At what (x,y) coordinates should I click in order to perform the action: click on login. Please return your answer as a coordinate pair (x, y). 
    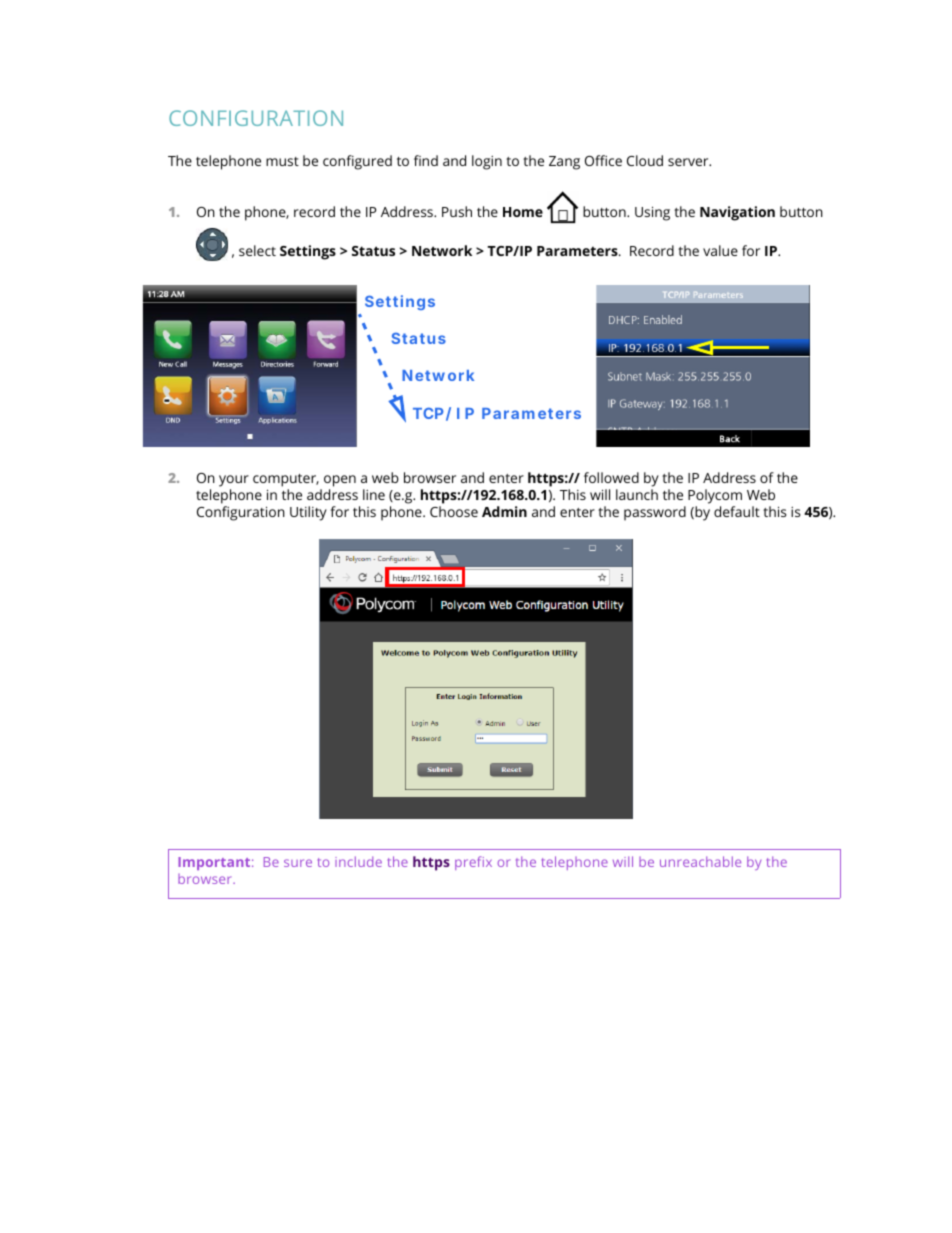
    Looking at the image, I should click on (487, 162).
